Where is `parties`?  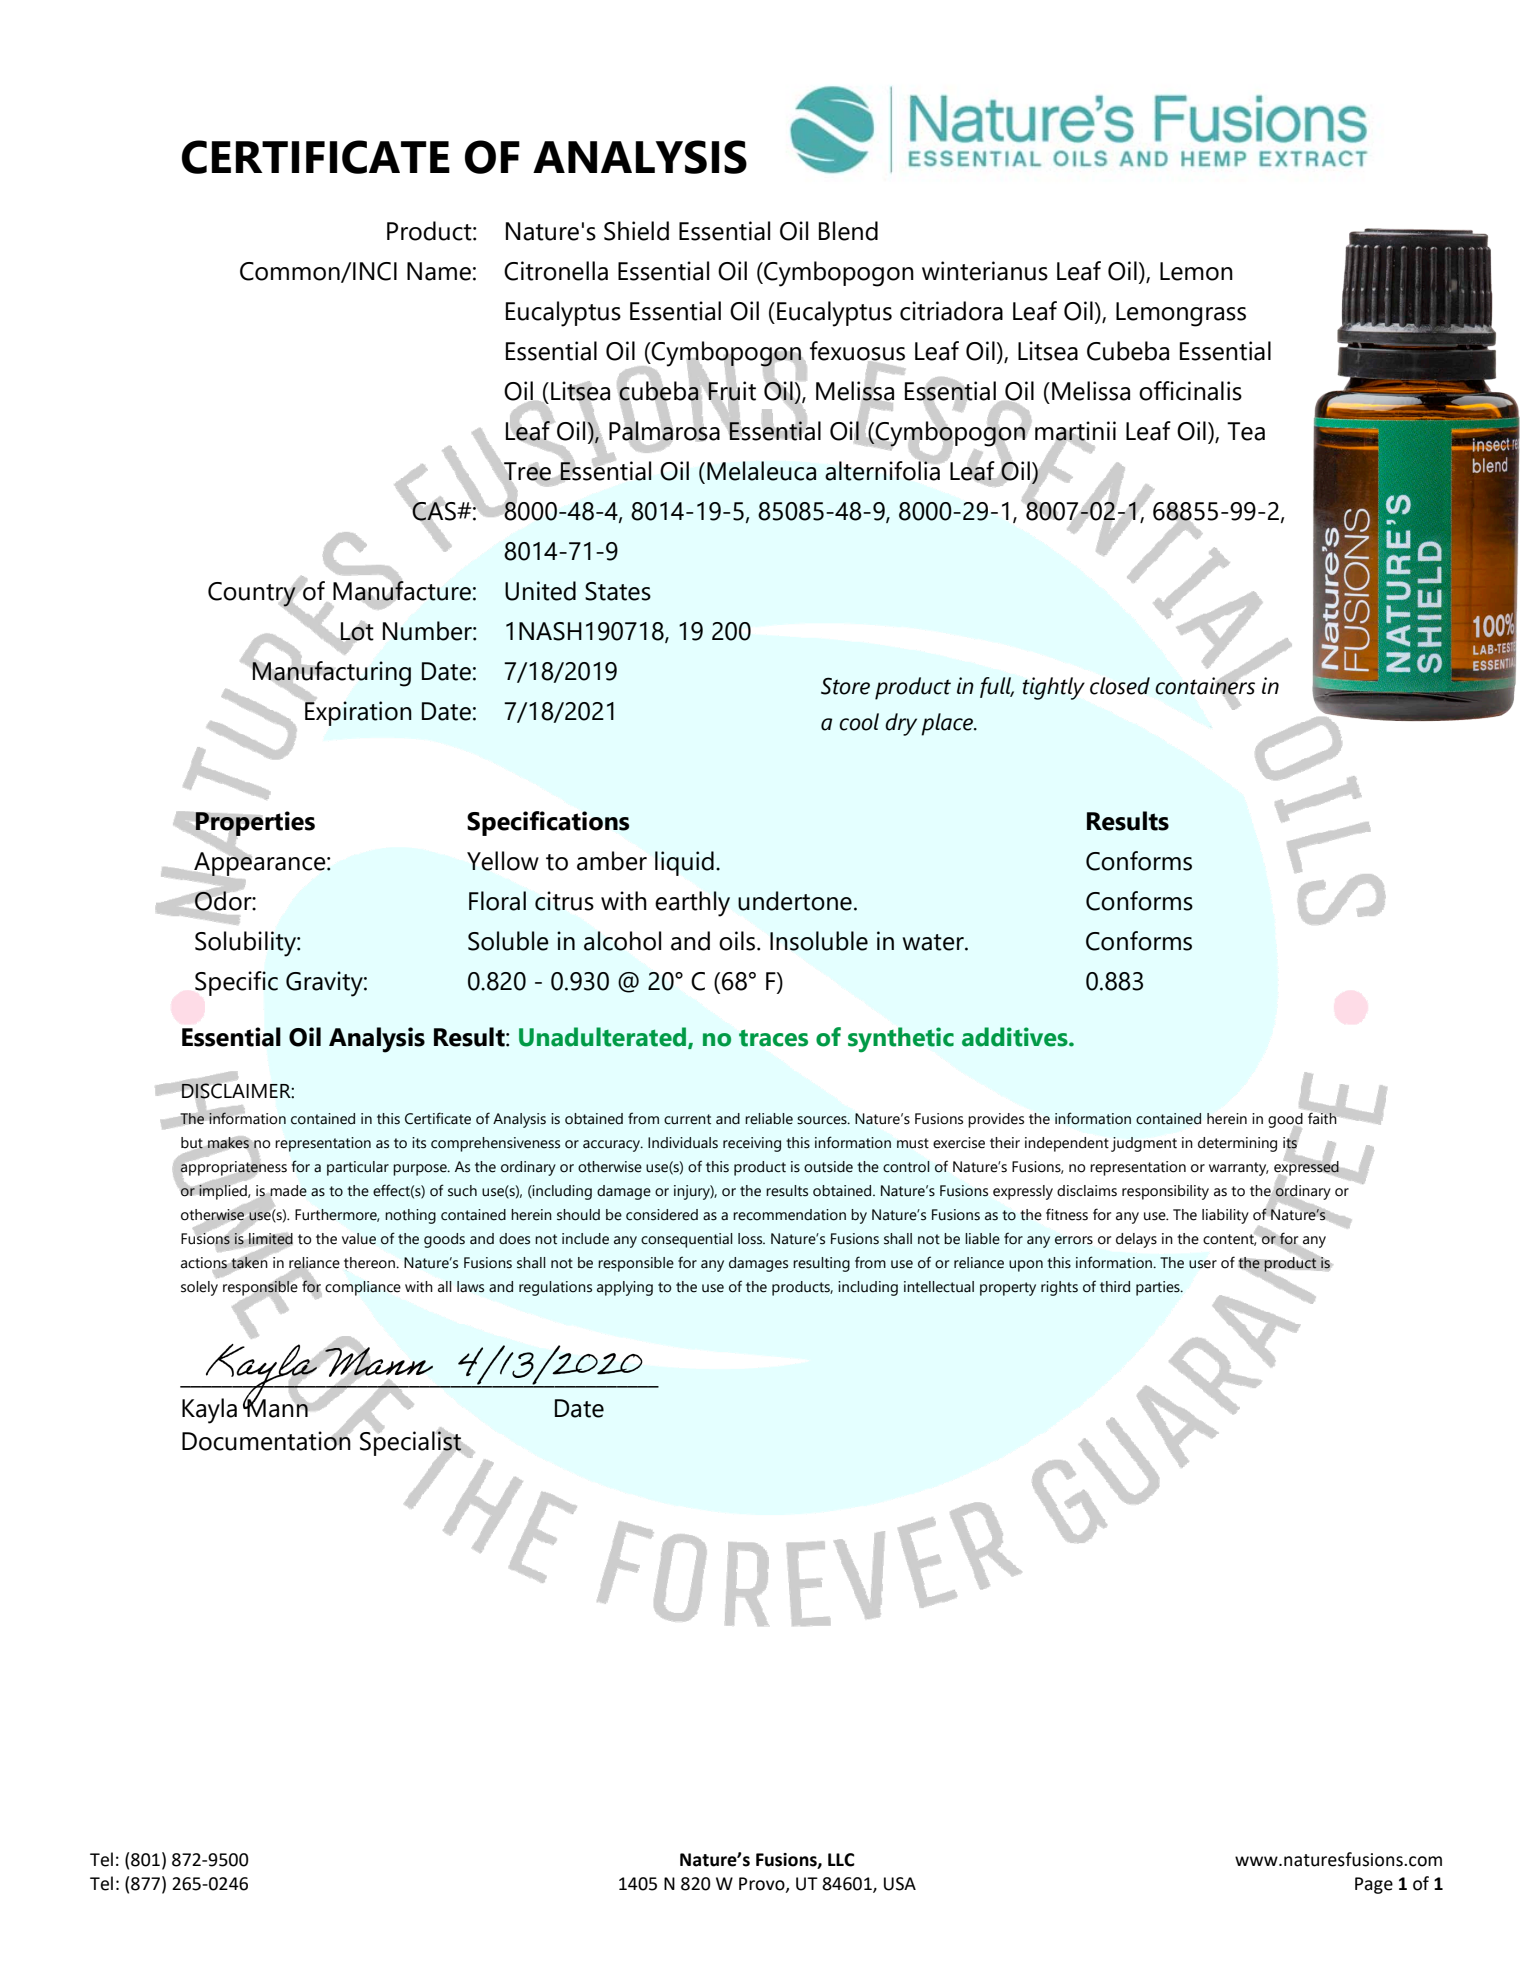
parties is located at coordinates (1159, 1288).
